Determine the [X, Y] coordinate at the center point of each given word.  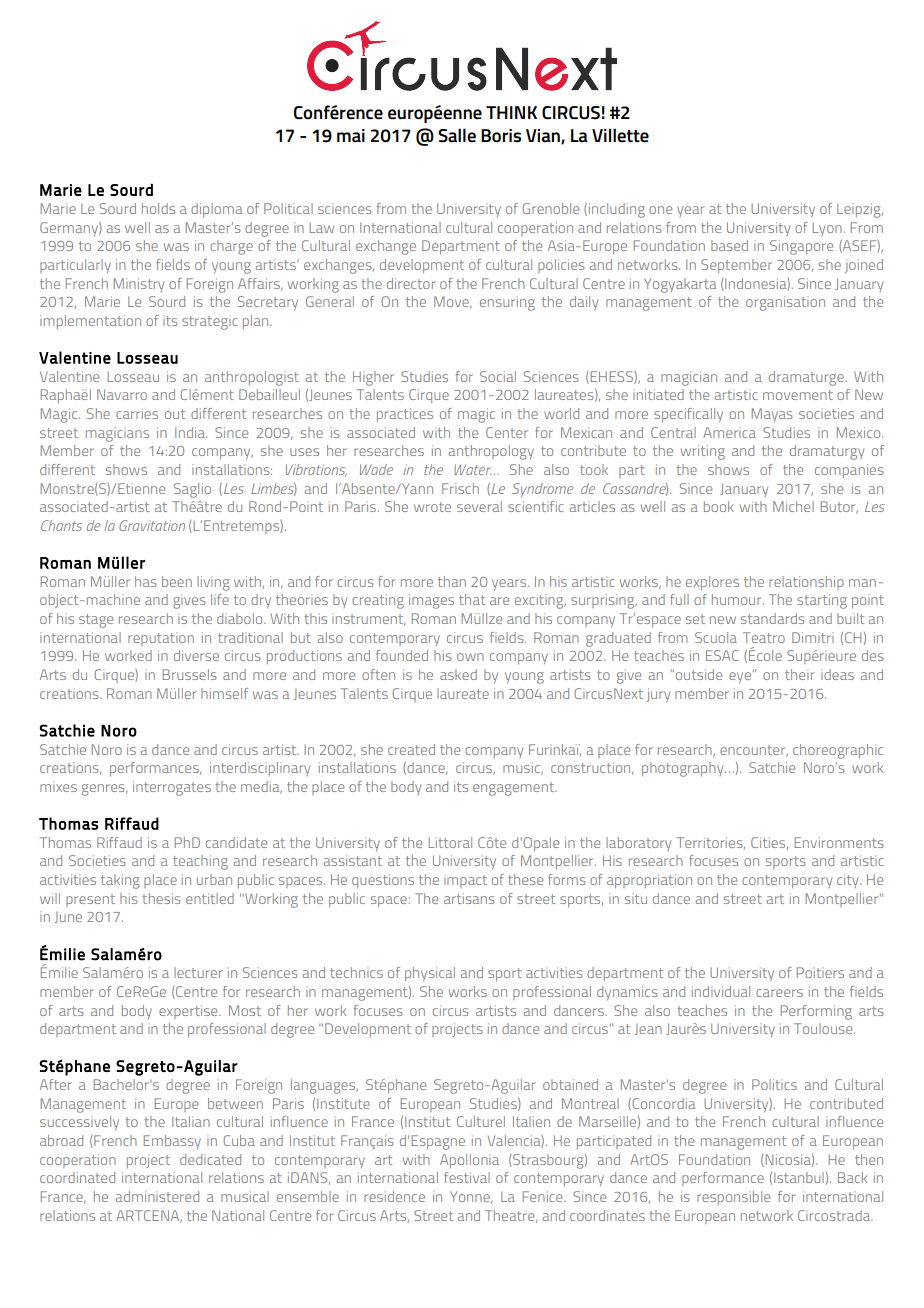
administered [157, 1196]
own [470, 657]
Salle [457, 135]
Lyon [827, 229]
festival [467, 1177]
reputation [161, 639]
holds [158, 208]
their [800, 674]
